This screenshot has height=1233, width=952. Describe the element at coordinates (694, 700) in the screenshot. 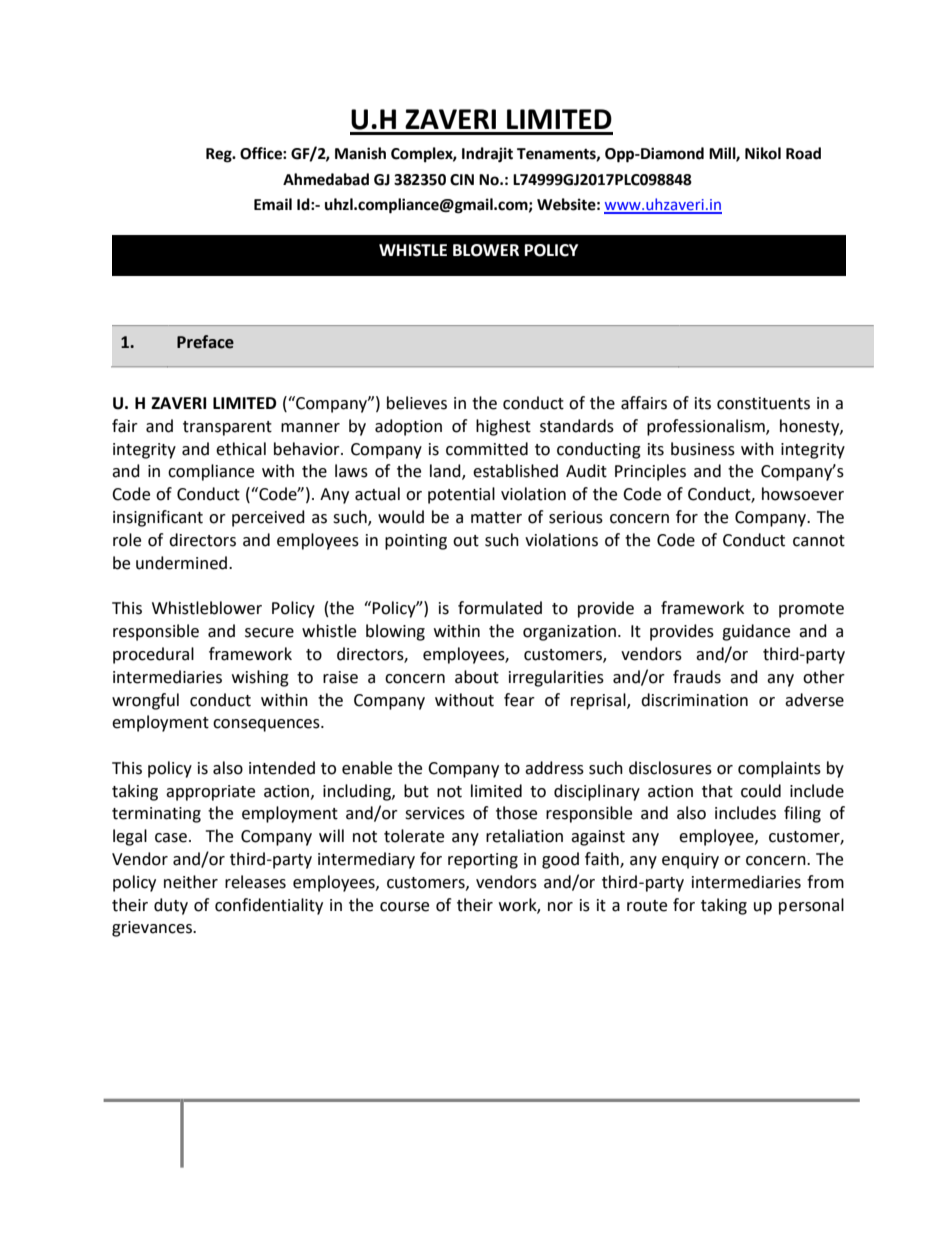

I see `discrimination` at that location.
